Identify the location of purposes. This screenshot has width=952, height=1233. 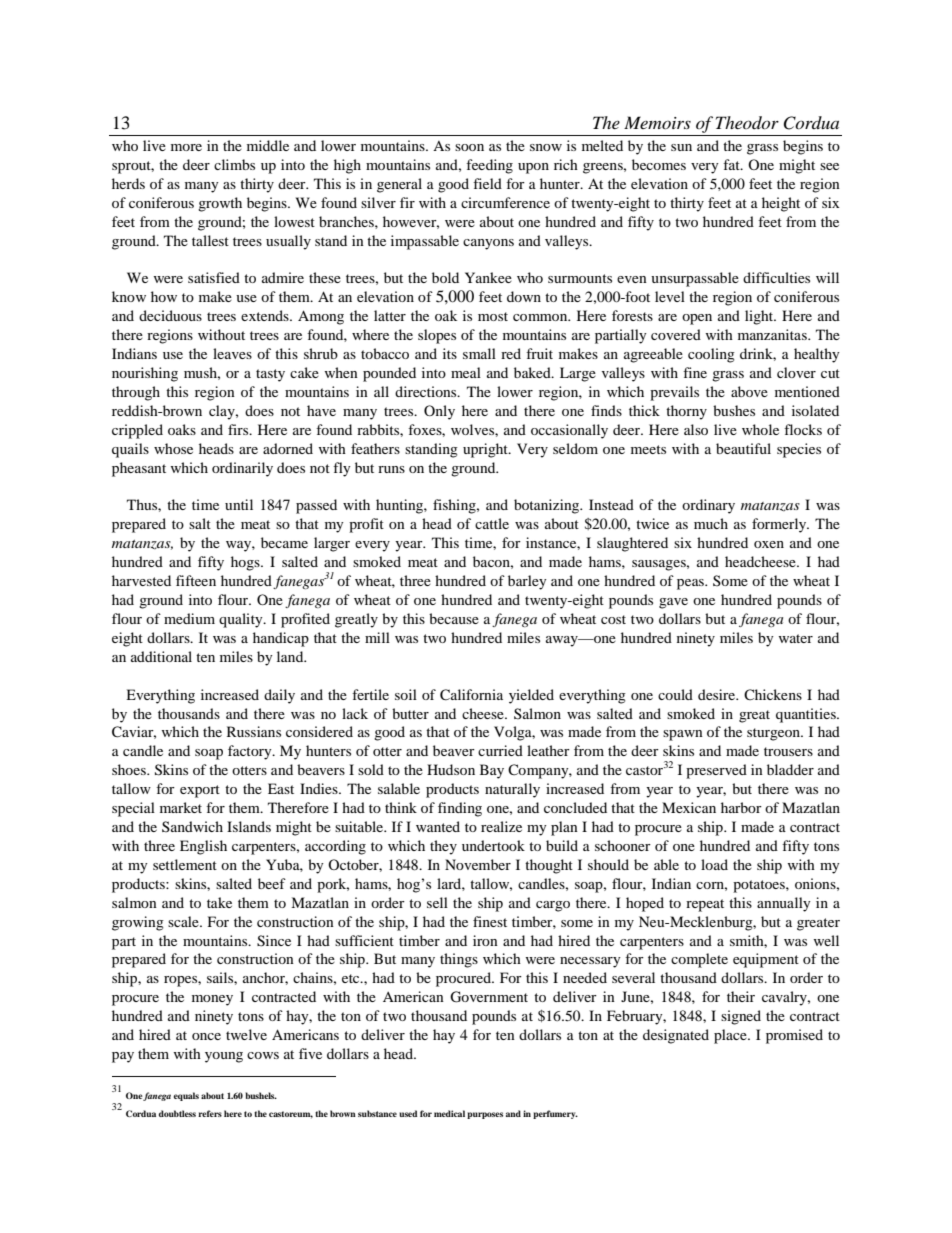
(485, 1115).
